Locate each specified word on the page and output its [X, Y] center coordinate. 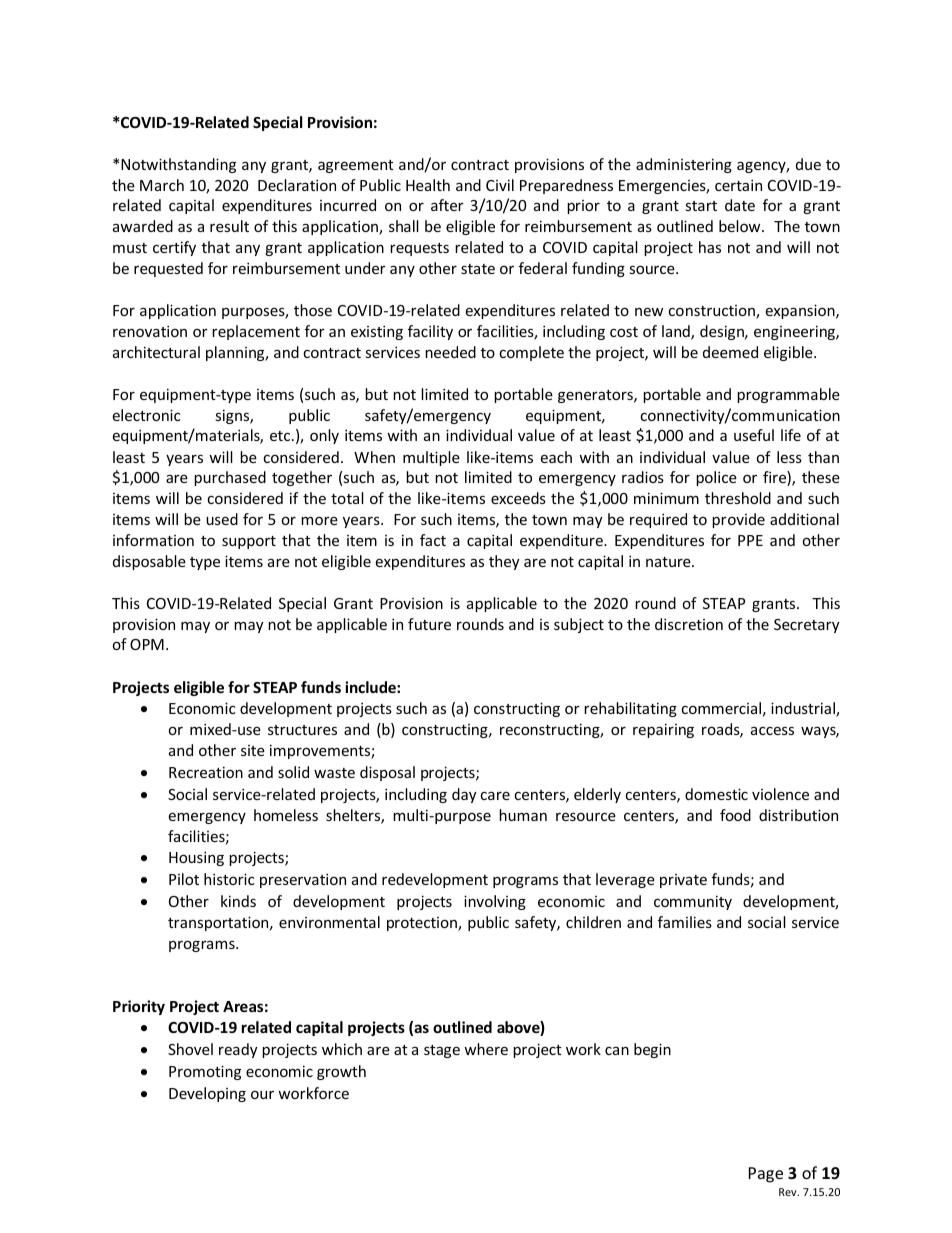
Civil [500, 185]
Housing [196, 858]
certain [738, 185]
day [464, 795]
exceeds [518, 498]
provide [738, 520]
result [229, 226]
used [222, 519]
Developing [207, 1094]
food [735, 815]
